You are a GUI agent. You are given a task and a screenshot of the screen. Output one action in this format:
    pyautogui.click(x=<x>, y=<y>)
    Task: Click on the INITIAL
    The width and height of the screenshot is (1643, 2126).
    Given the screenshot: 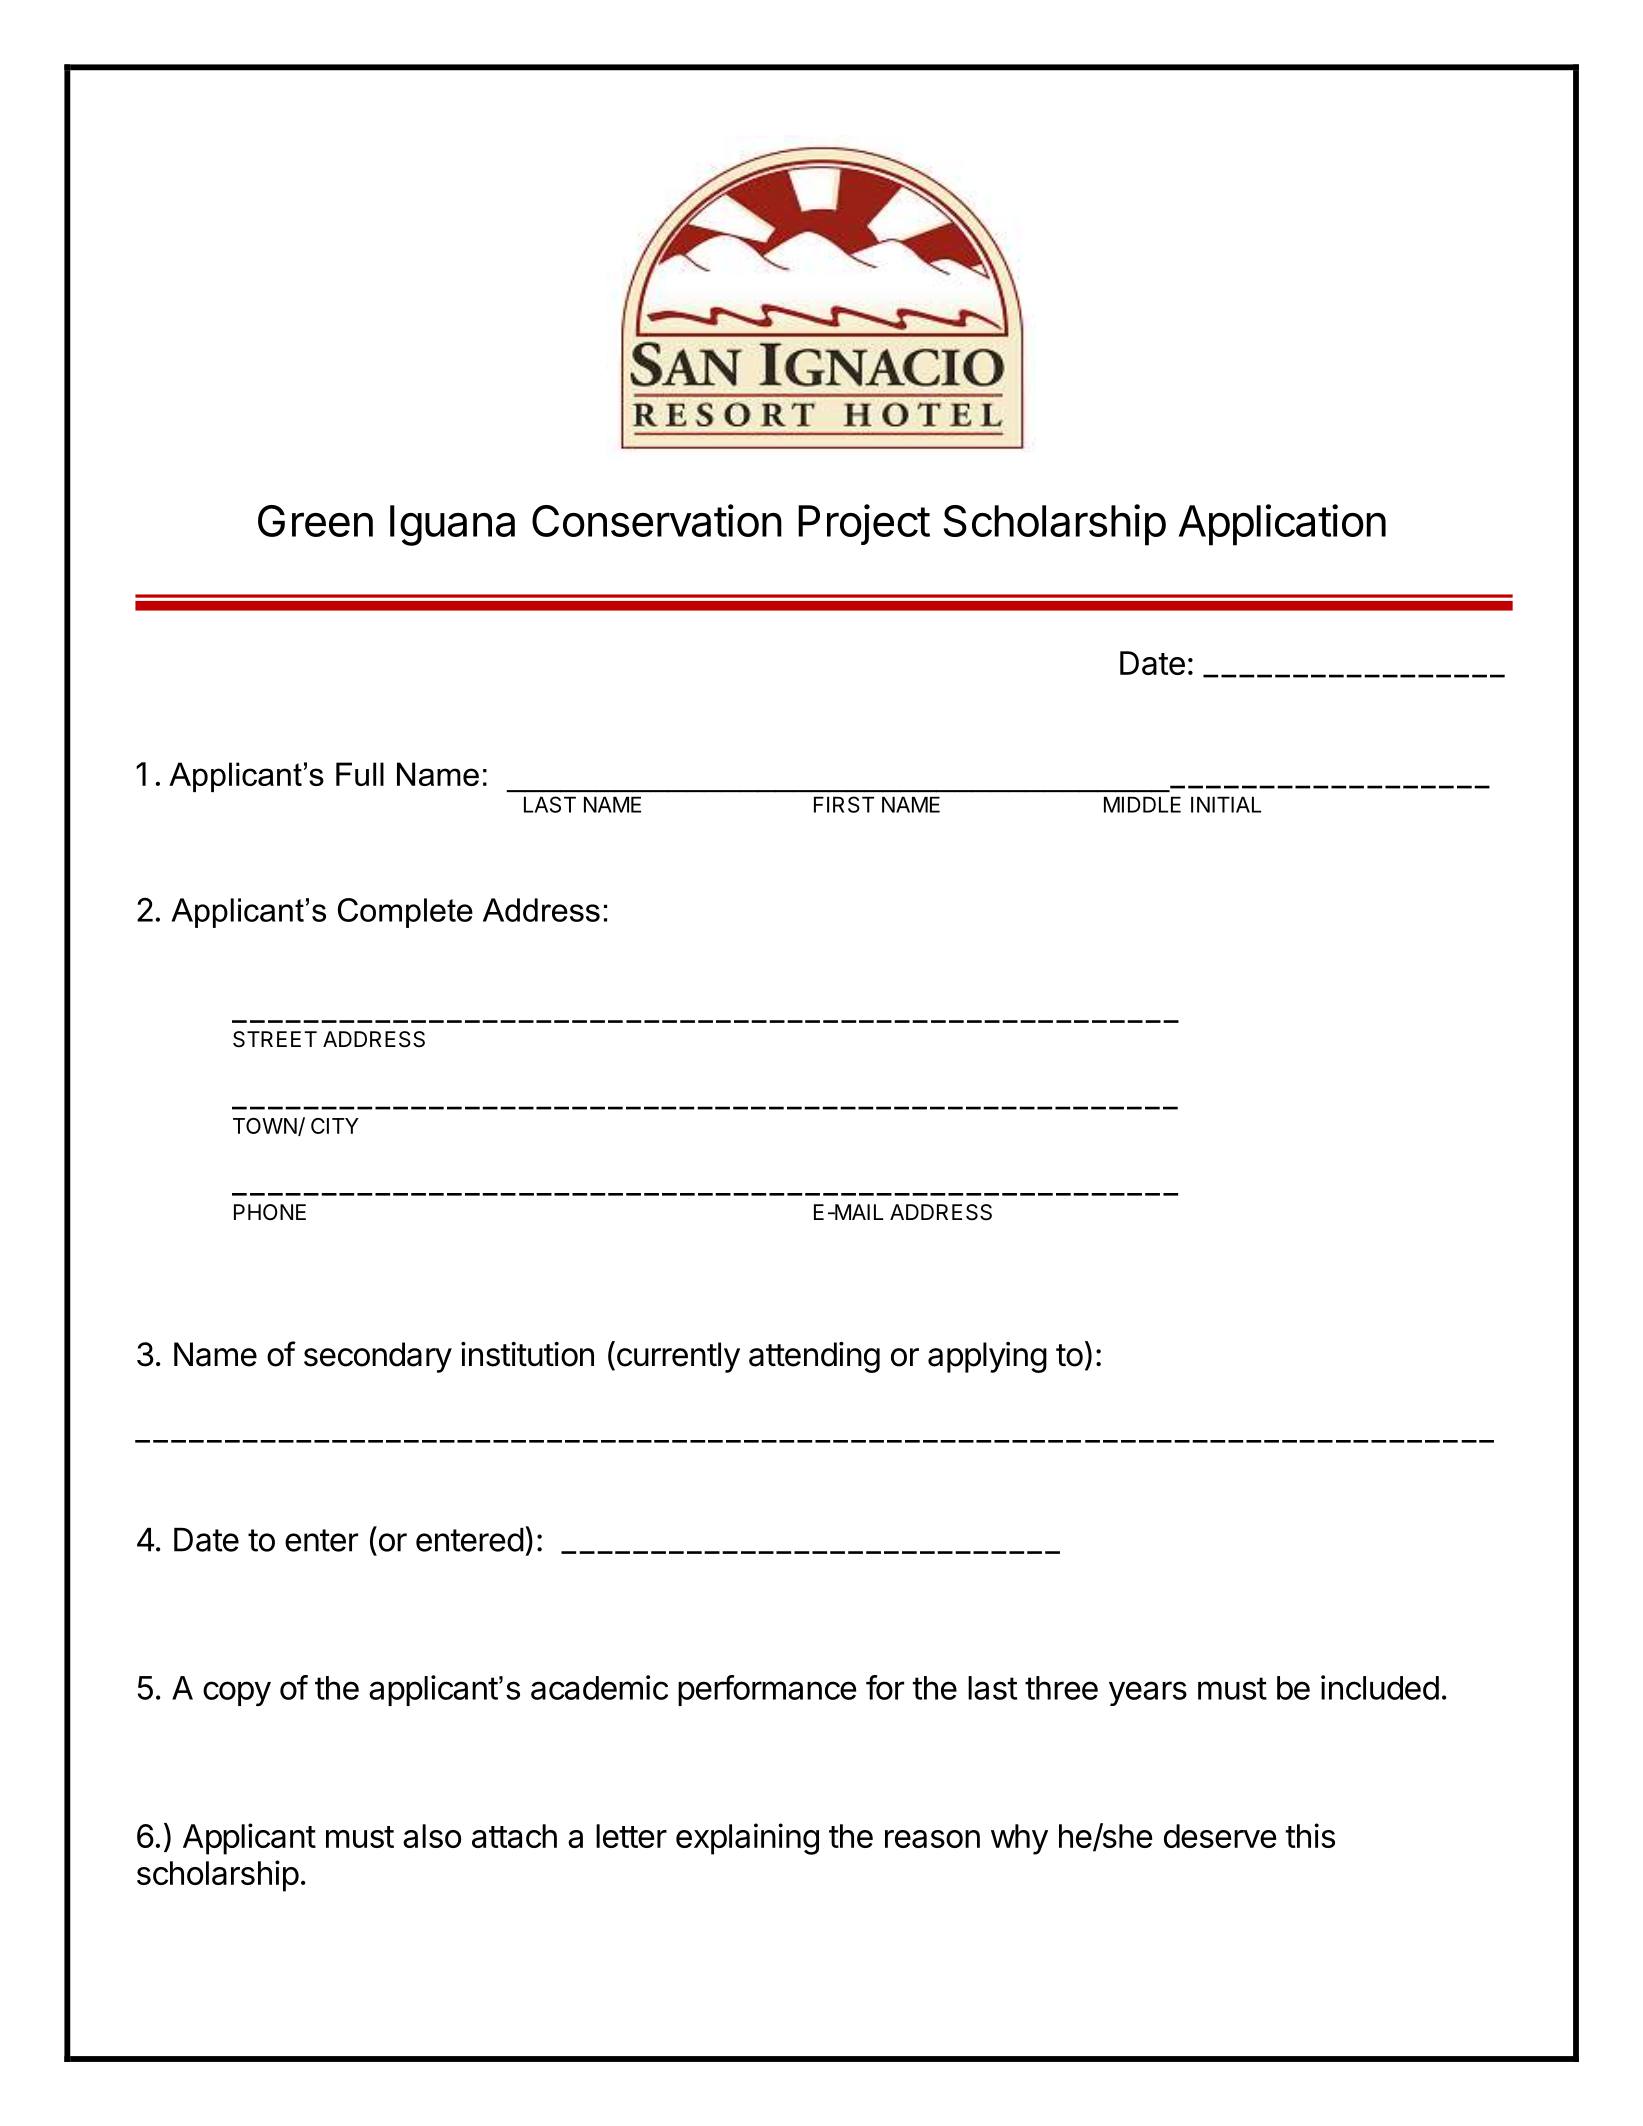 What is the action you would take?
    pyautogui.click(x=1226, y=804)
